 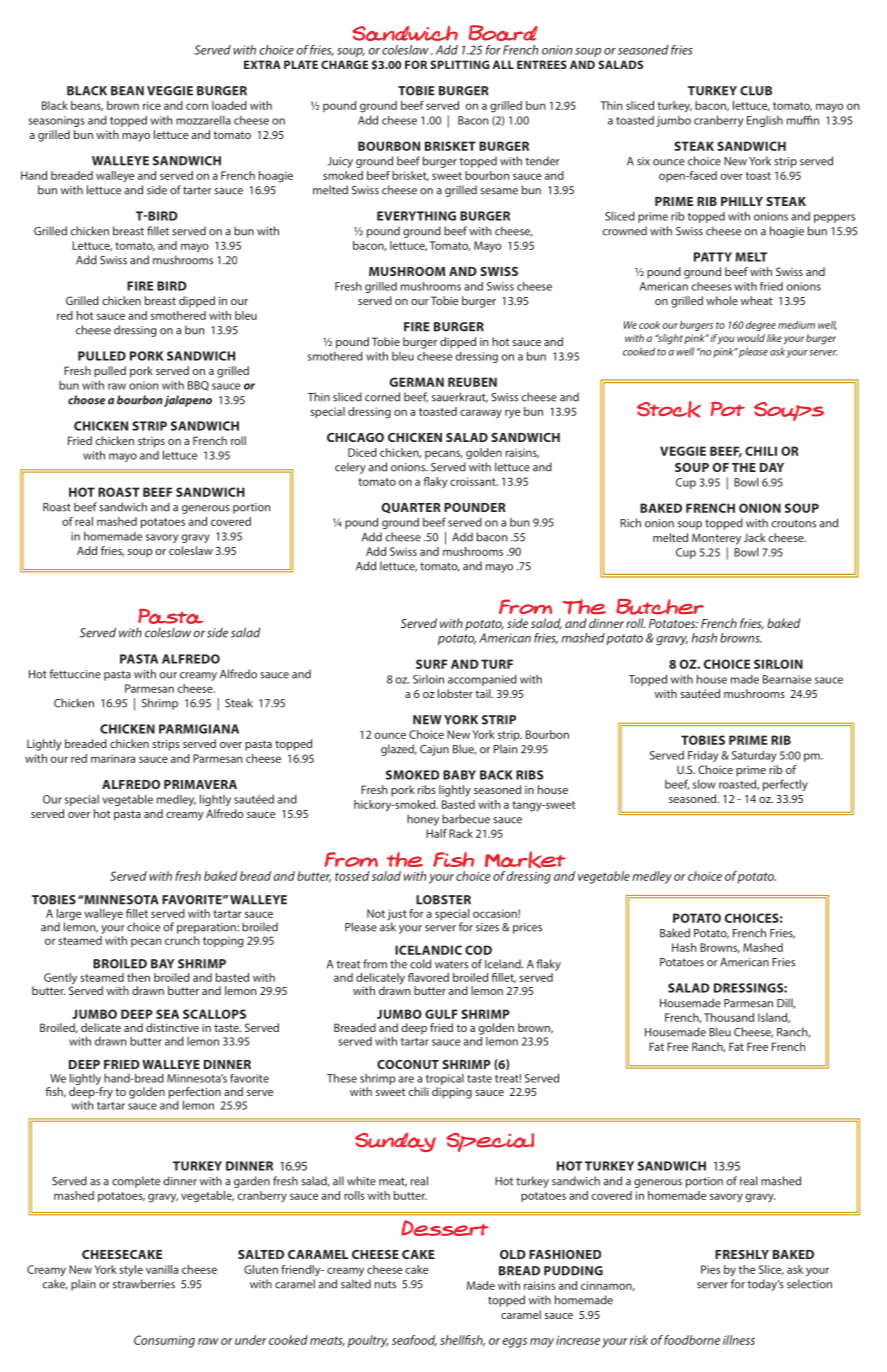 What do you see at coordinates (414, 1341) in the document?
I see `seafood` at bounding box center [414, 1341].
